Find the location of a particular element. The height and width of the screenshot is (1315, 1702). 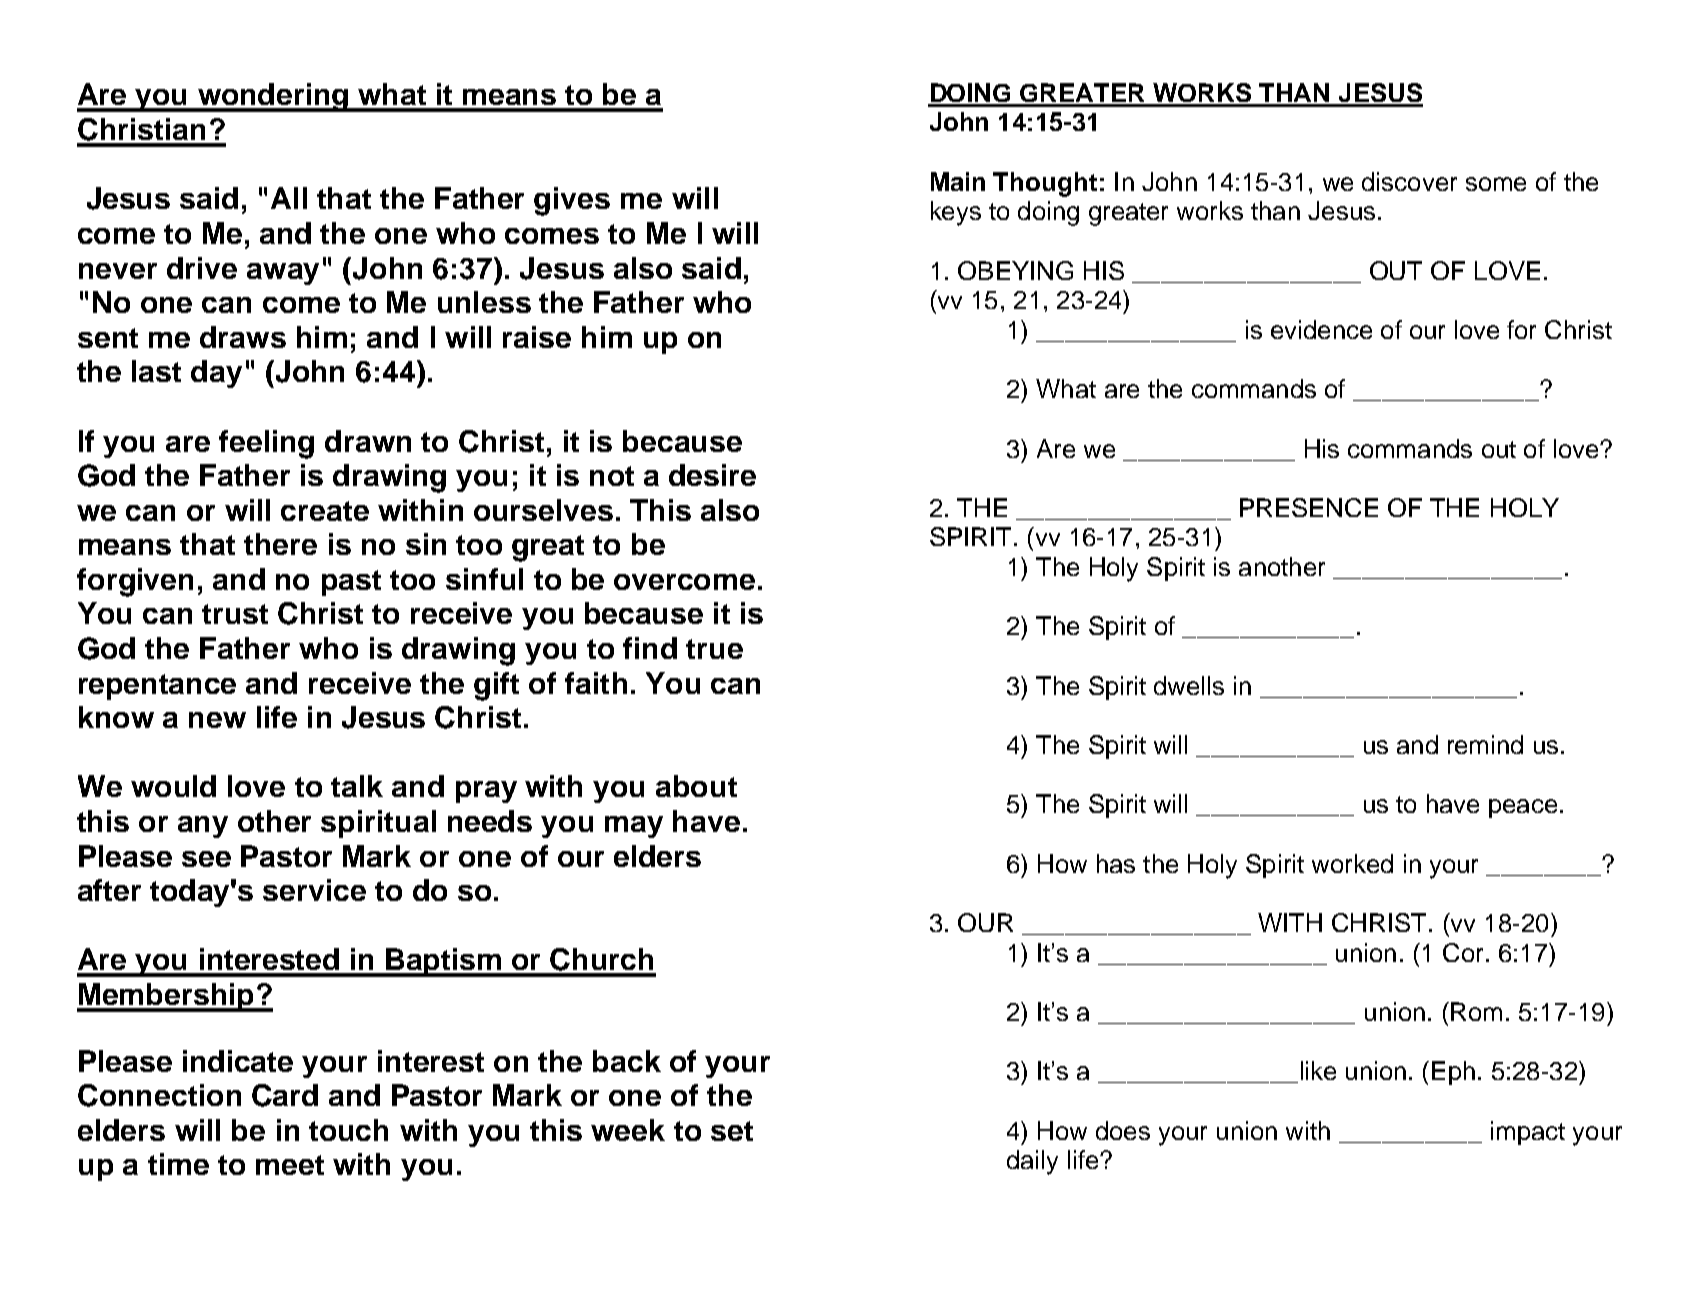

touch is located at coordinates (348, 1130).
